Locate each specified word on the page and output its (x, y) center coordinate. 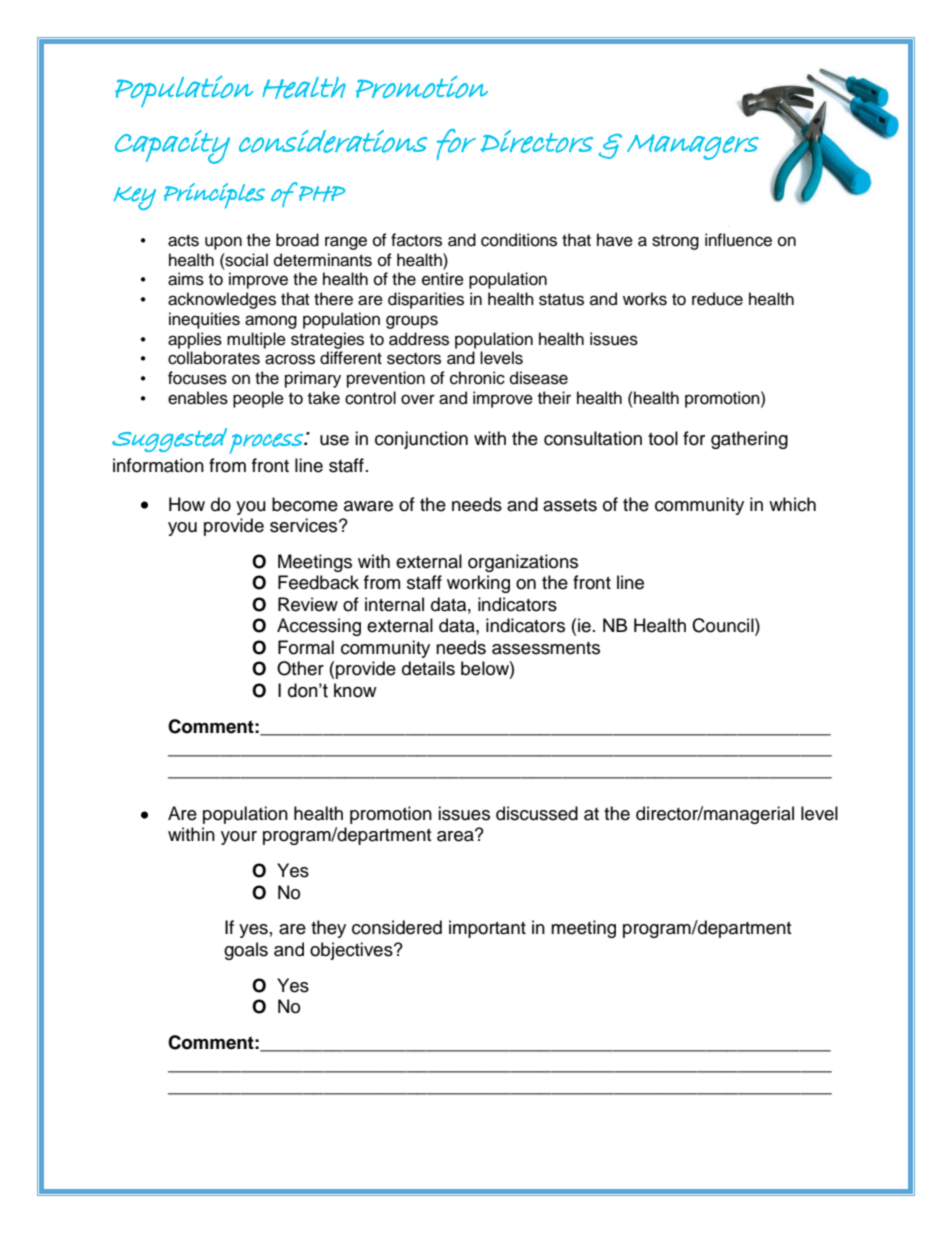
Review (308, 604)
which (792, 504)
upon (223, 243)
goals (246, 951)
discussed (537, 813)
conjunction (421, 440)
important (487, 929)
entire (443, 279)
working (478, 584)
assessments (546, 648)
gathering (749, 440)
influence (738, 240)
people (258, 399)
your (239, 838)
